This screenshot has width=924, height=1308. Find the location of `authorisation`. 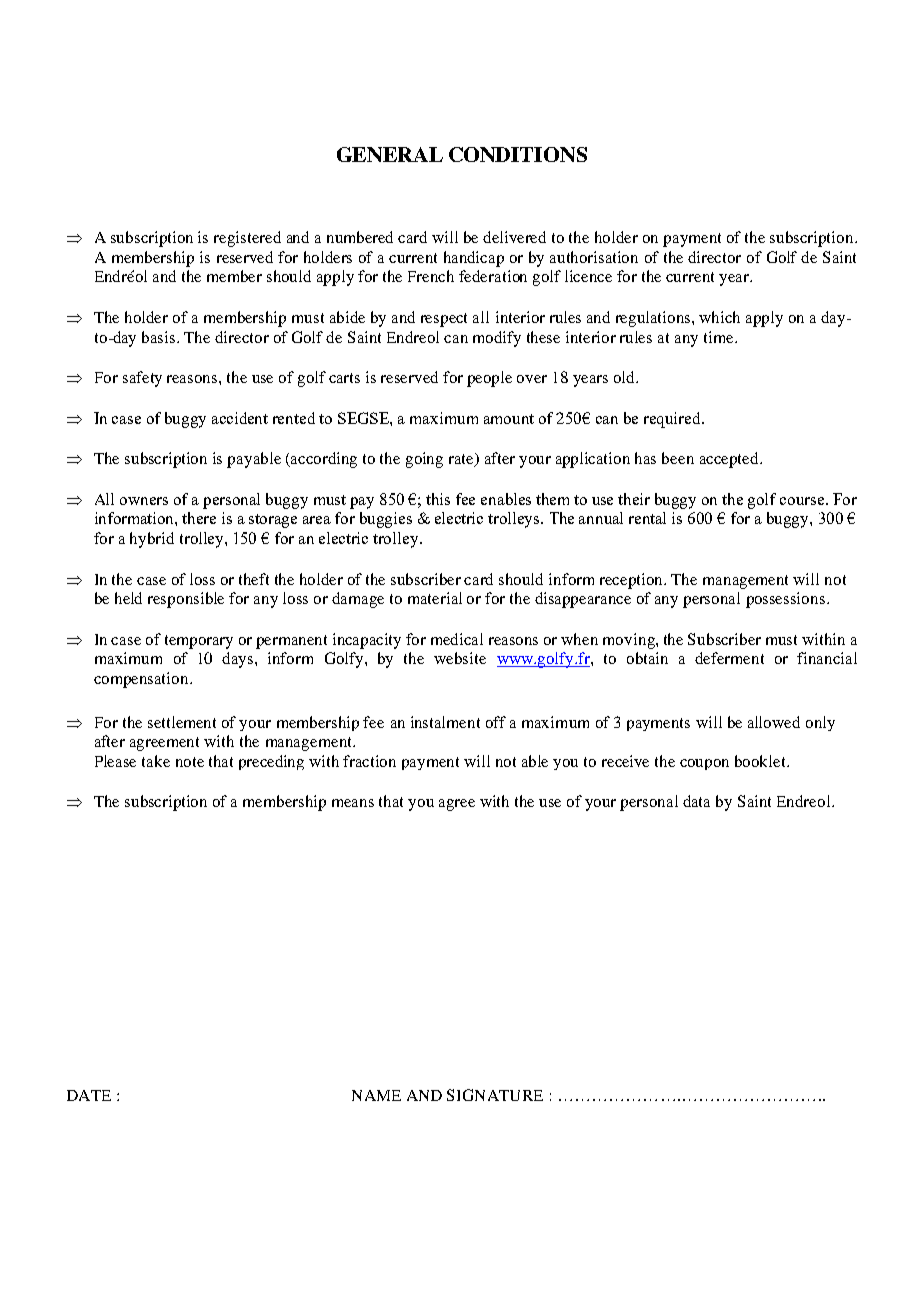

authorisation is located at coordinates (594, 257).
